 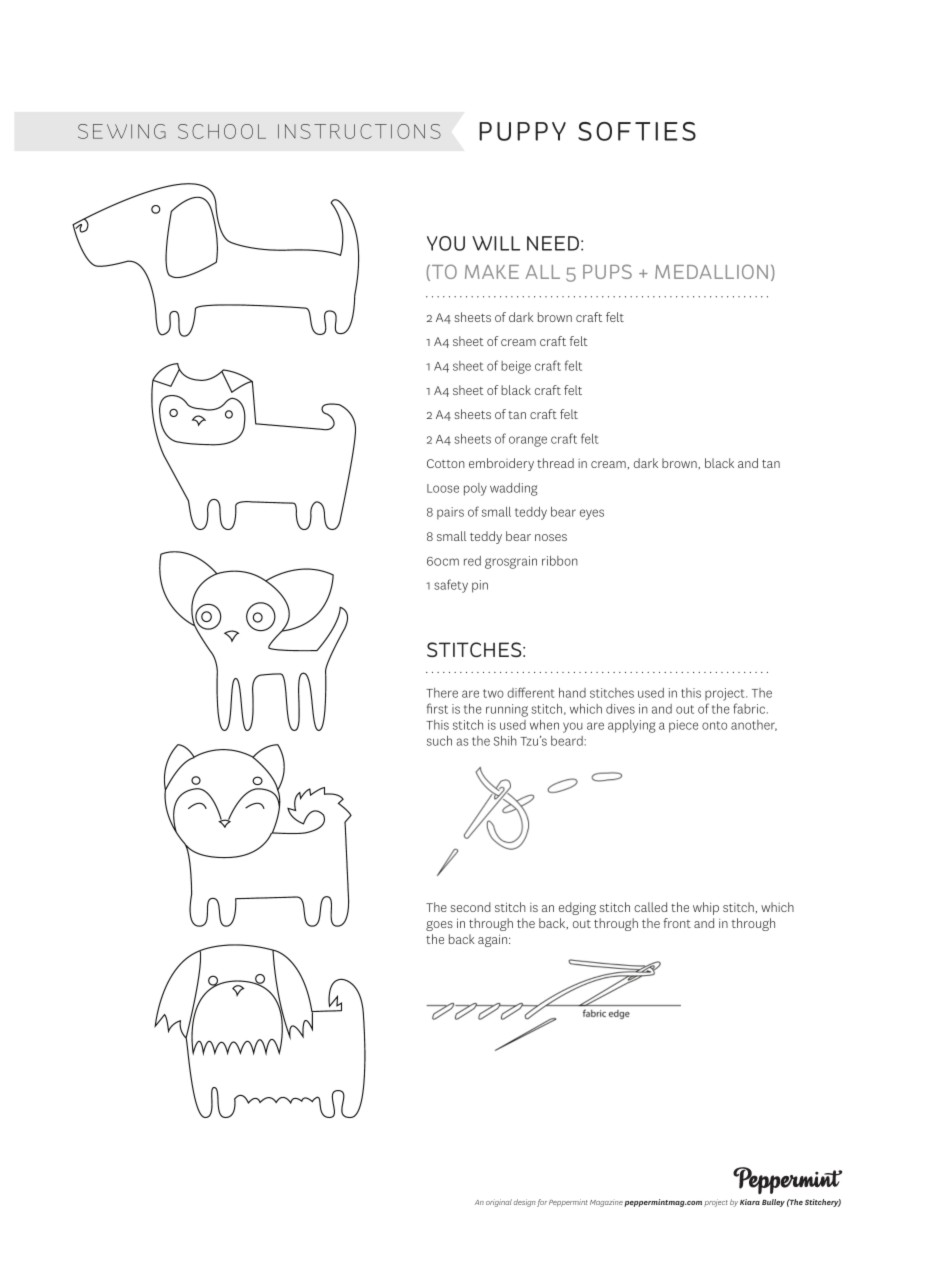 I want to click on again, so click(x=494, y=940).
